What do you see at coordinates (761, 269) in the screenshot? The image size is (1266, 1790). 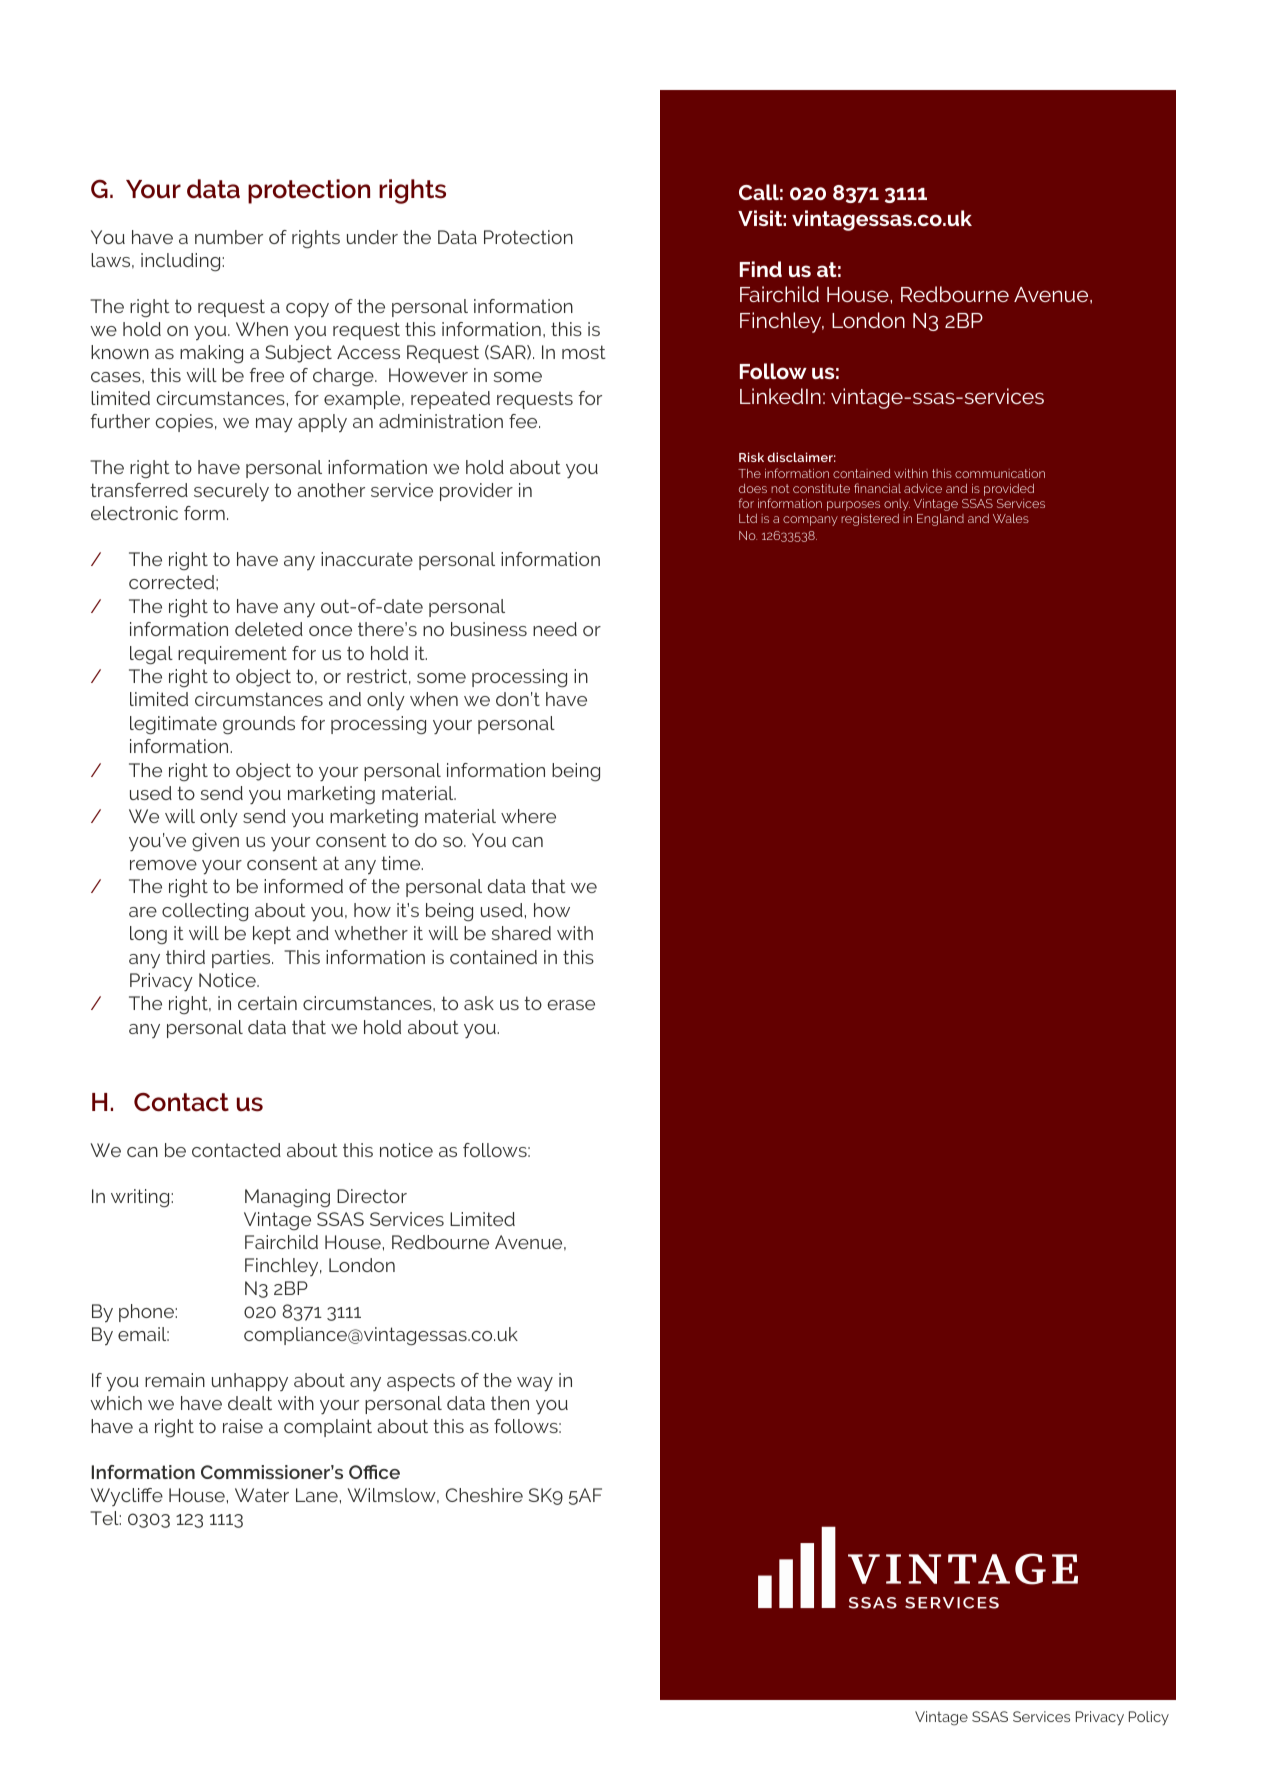 I see `Find` at bounding box center [761, 269].
